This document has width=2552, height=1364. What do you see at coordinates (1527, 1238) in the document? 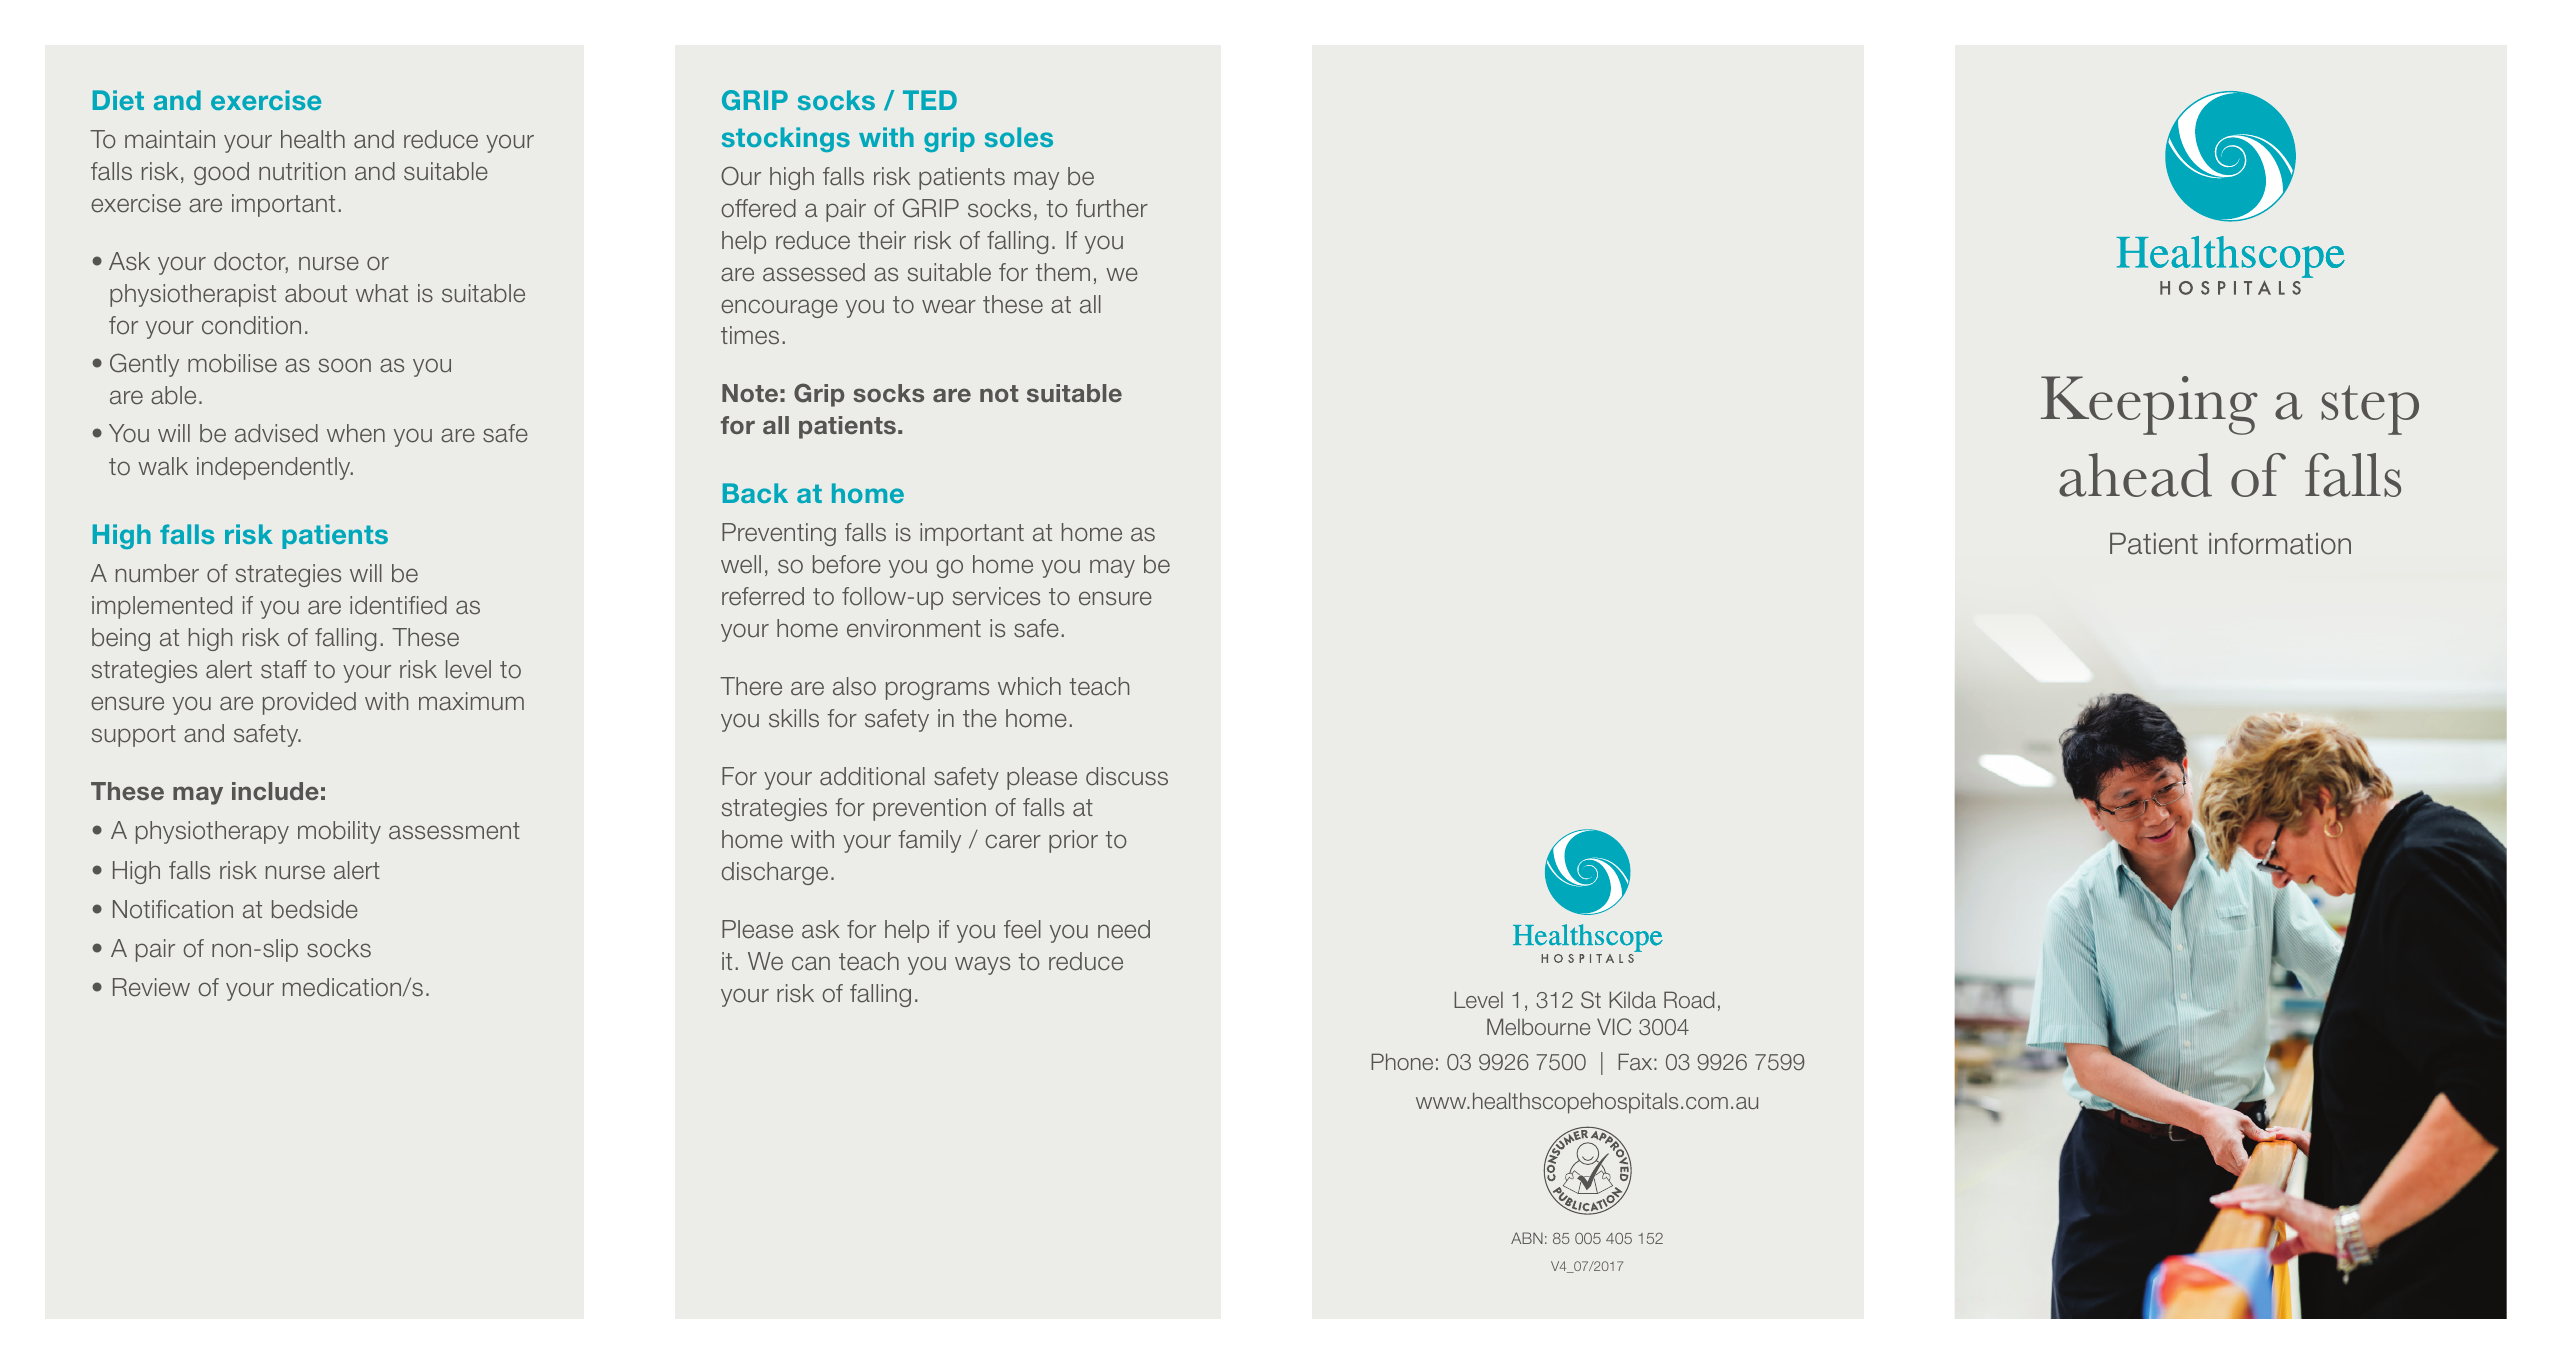
I see `ABN` at bounding box center [1527, 1238].
